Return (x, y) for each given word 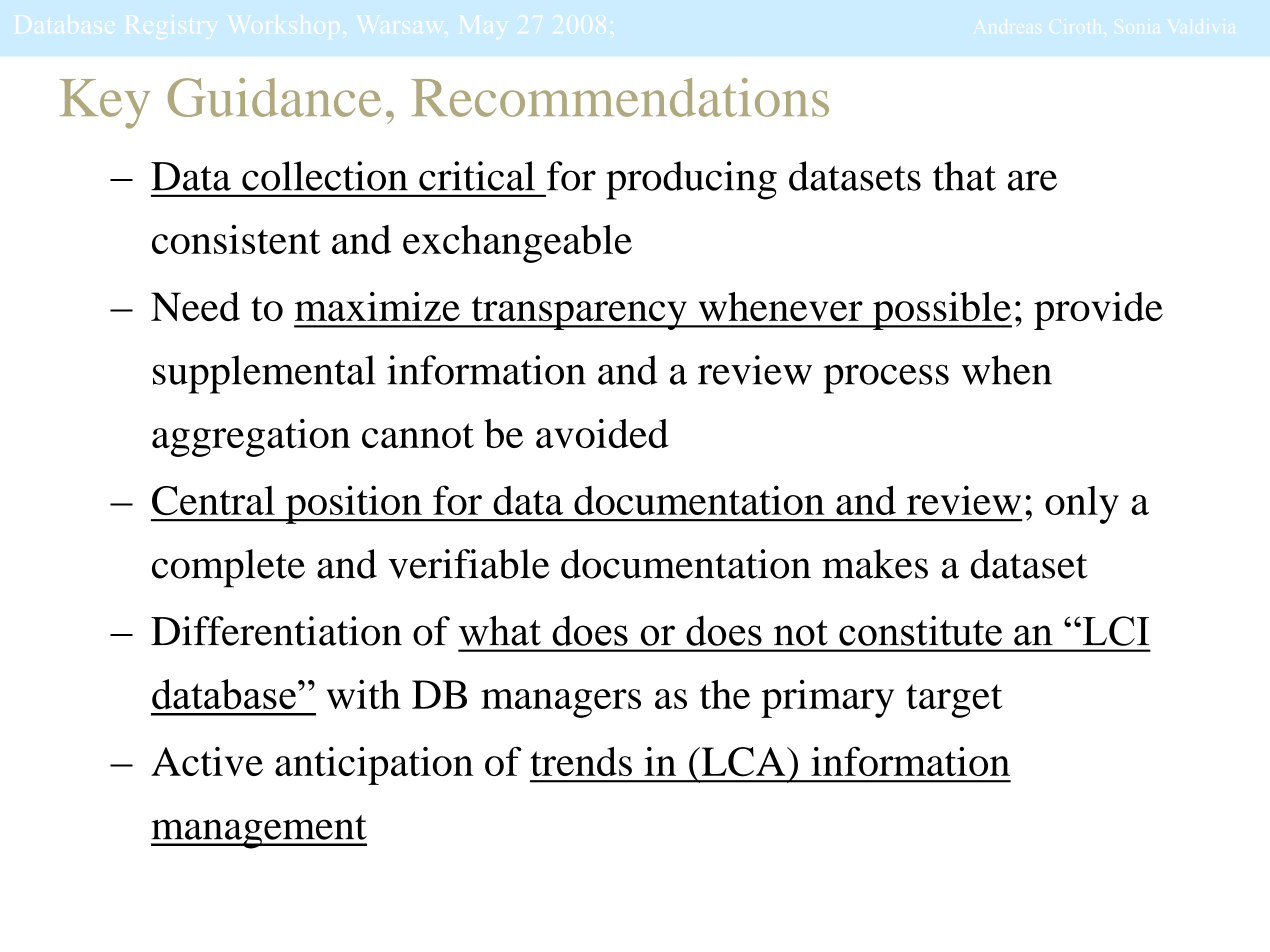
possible (941, 311)
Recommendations (620, 97)
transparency (579, 313)
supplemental (264, 374)
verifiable (469, 564)
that (964, 176)
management (259, 832)
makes (875, 564)
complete (228, 568)
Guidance (274, 97)
